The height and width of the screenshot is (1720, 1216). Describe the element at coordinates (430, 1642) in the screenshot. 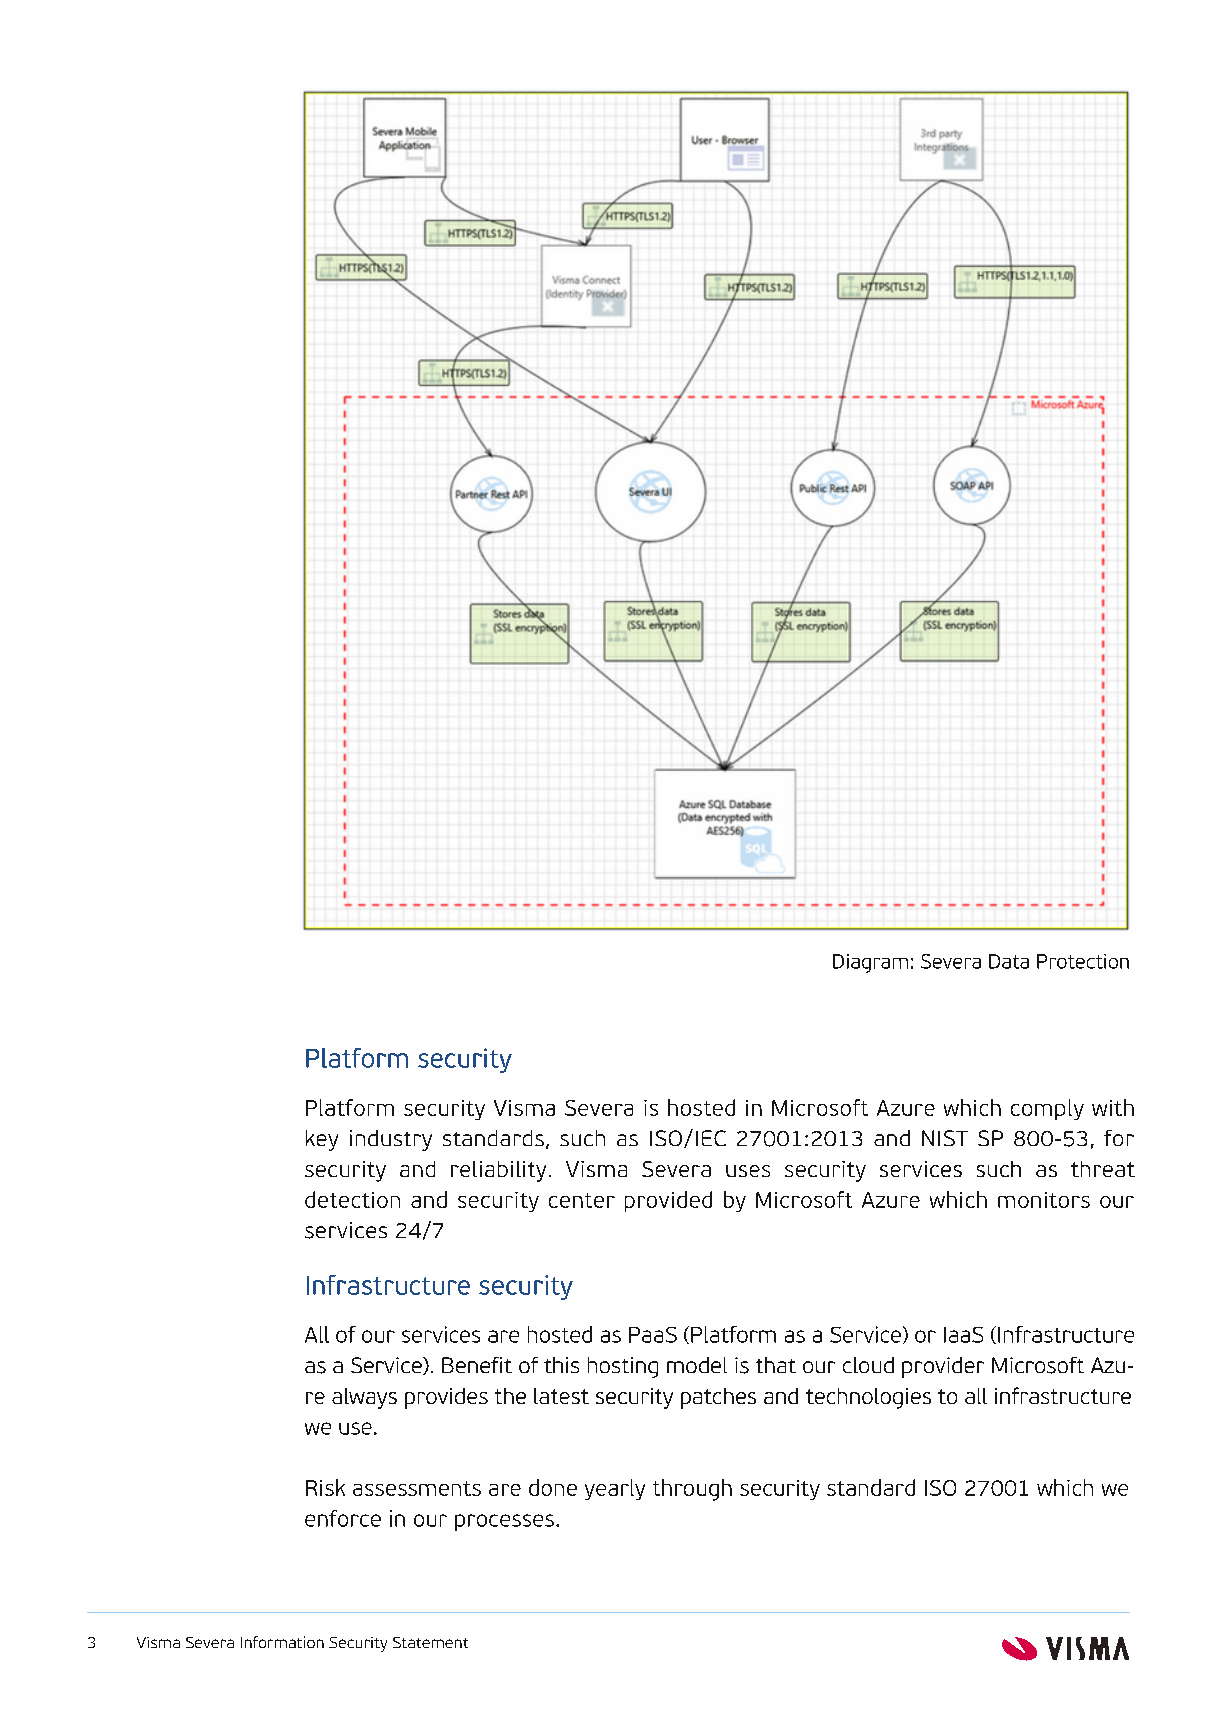

I see `Statement` at that location.
